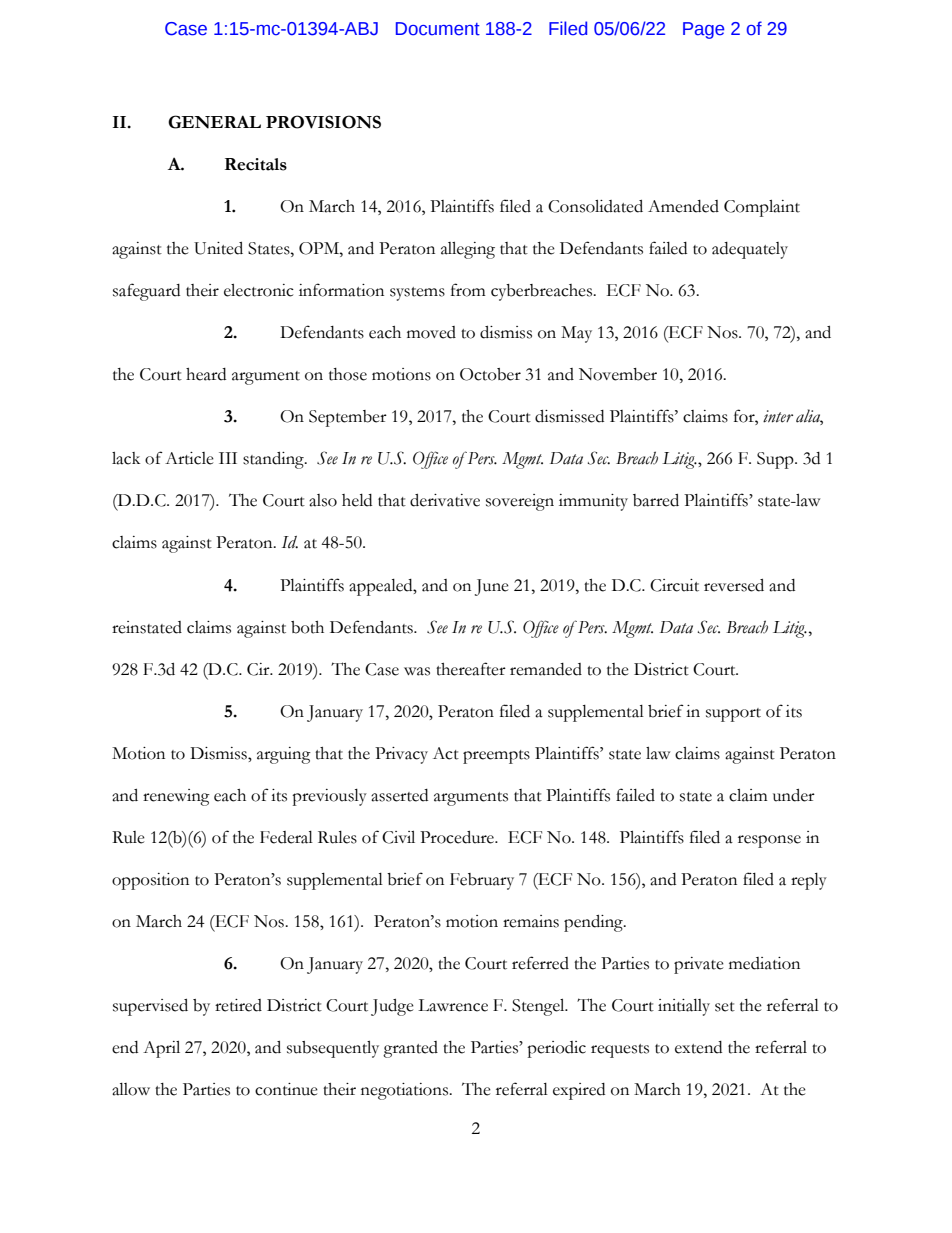  What do you see at coordinates (307, 627) in the screenshot?
I see `both` at bounding box center [307, 627].
